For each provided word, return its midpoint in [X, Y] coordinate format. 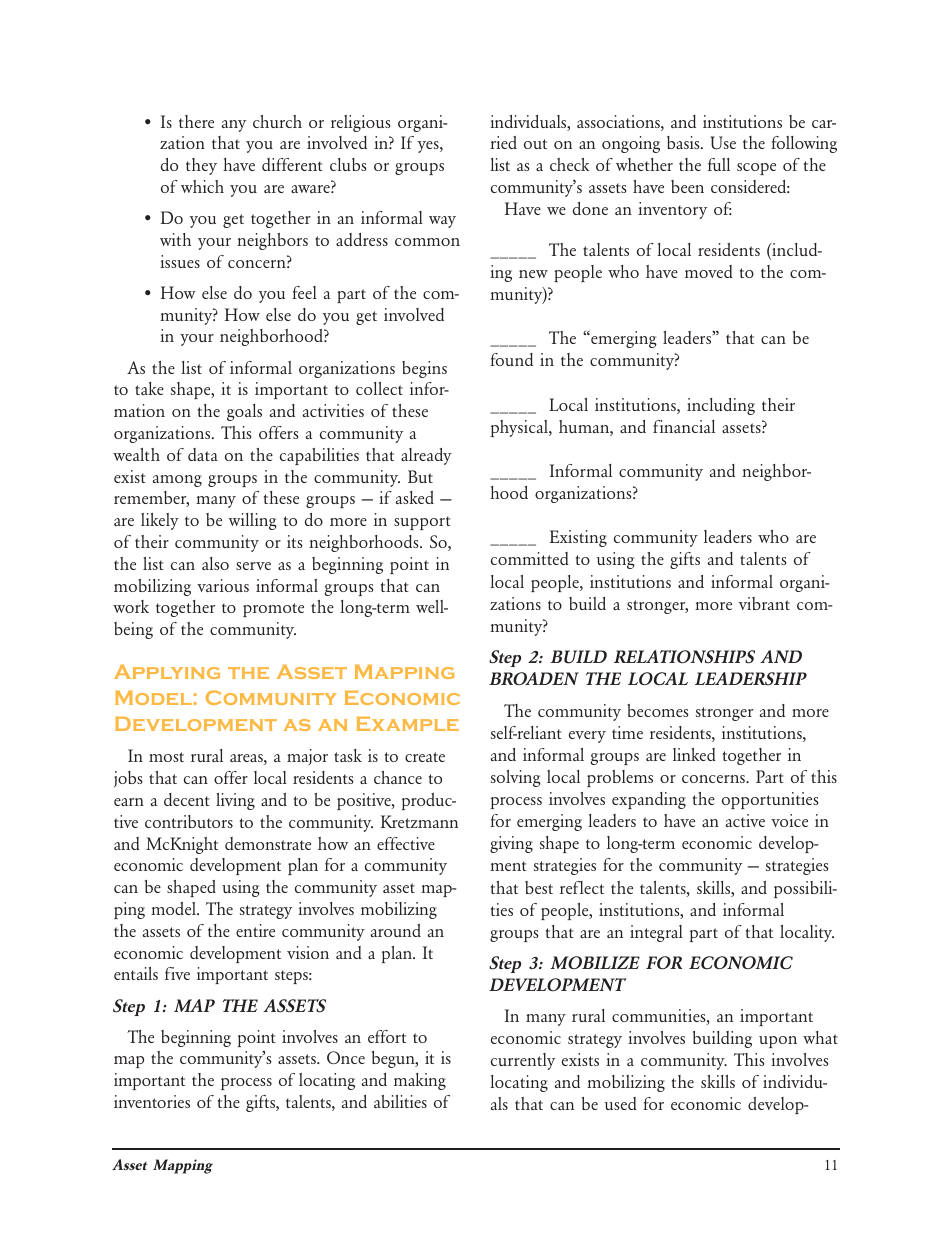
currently [523, 1061]
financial [684, 426]
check [570, 164]
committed [530, 558]
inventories [152, 1101]
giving [511, 844]
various [223, 585]
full [719, 164]
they [201, 166]
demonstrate [268, 843]
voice [789, 820]
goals [244, 412]
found [511, 359]
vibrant [764, 603]
